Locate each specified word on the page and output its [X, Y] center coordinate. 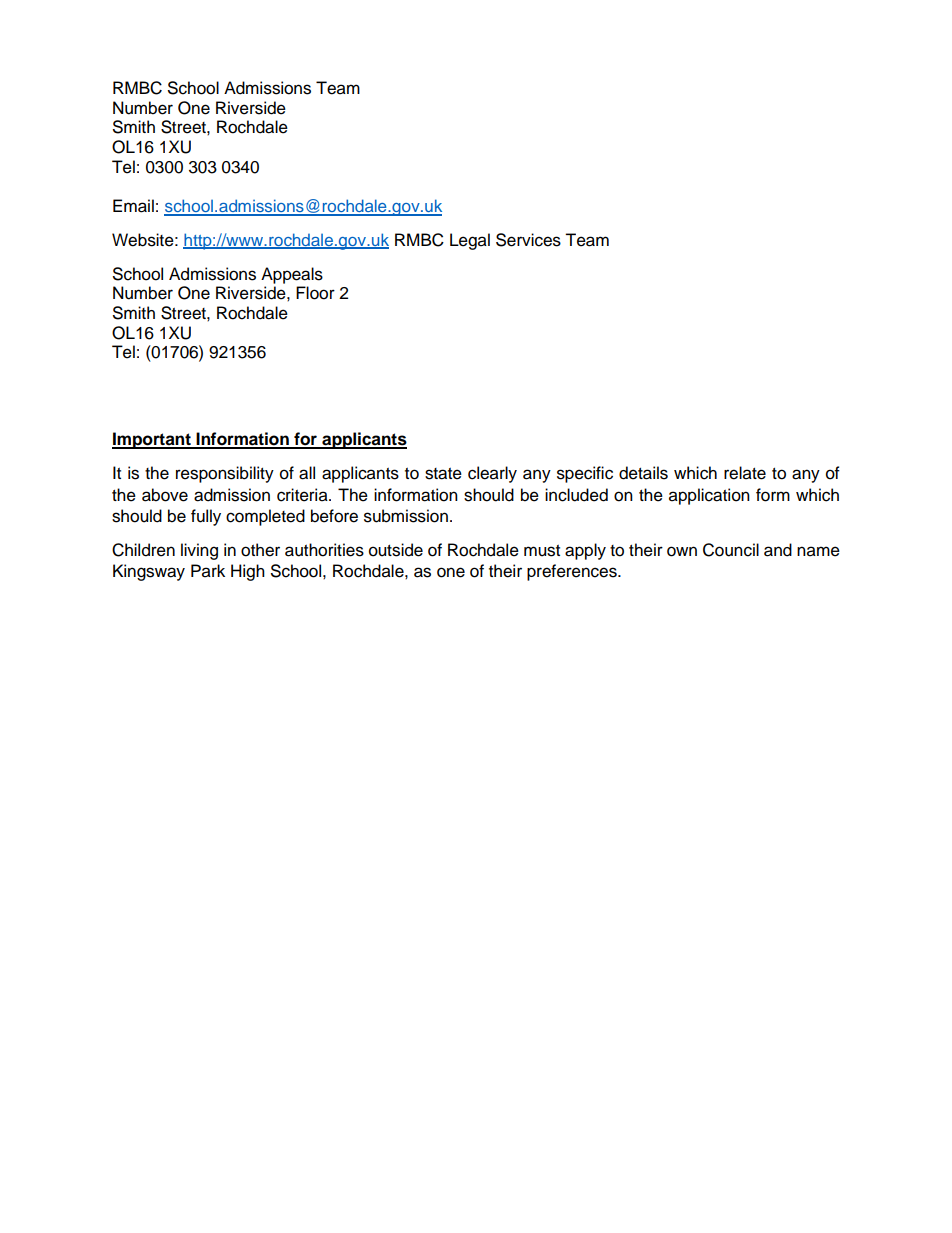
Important [152, 440]
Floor [315, 293]
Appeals [292, 275]
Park [208, 571]
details [643, 473]
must [542, 551]
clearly [492, 474]
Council [731, 550]
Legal [470, 241]
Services [528, 240]
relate [745, 473]
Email [133, 206]
